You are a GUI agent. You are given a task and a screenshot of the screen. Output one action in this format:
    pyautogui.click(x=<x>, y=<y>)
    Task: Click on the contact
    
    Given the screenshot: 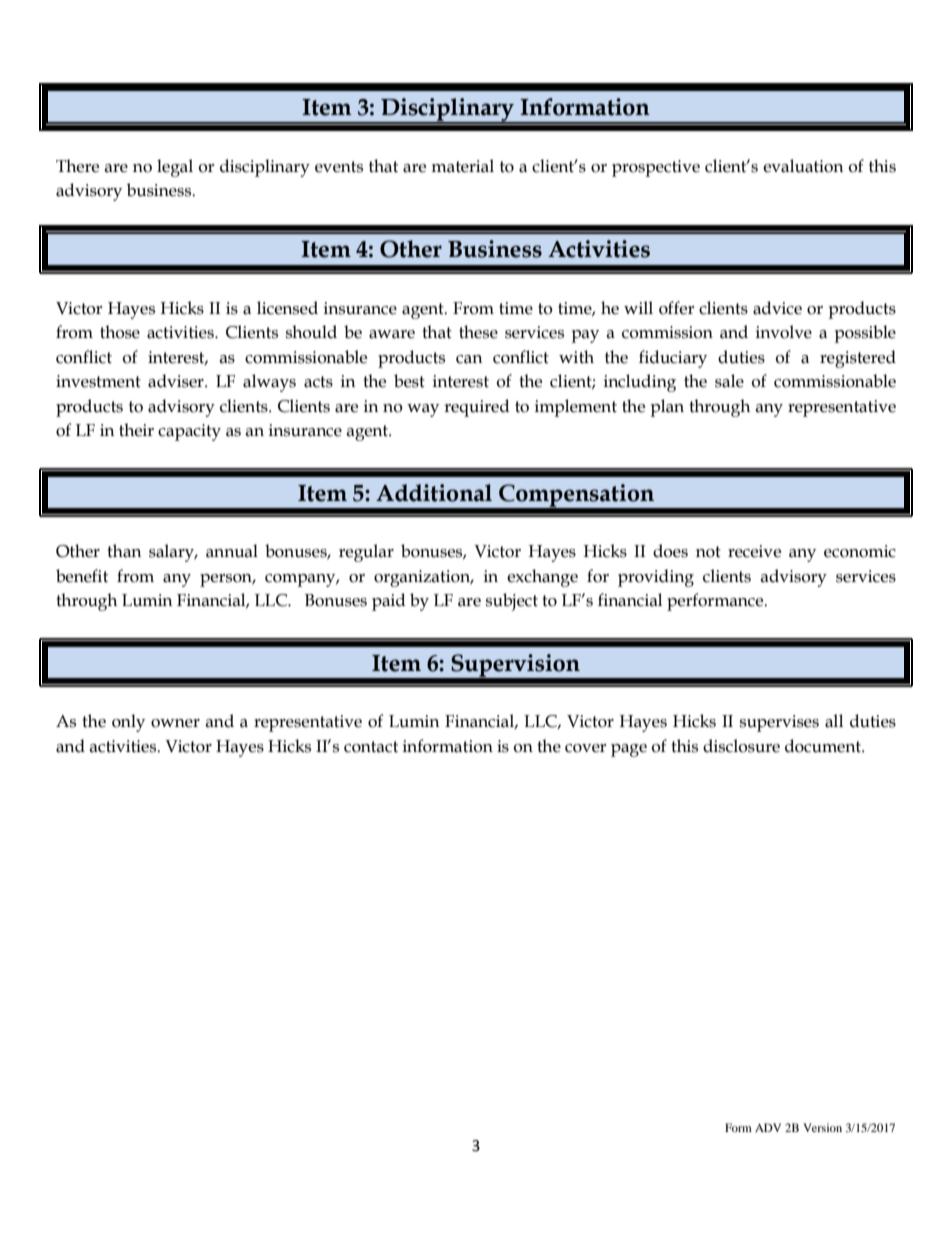 What is the action you would take?
    pyautogui.click(x=371, y=747)
